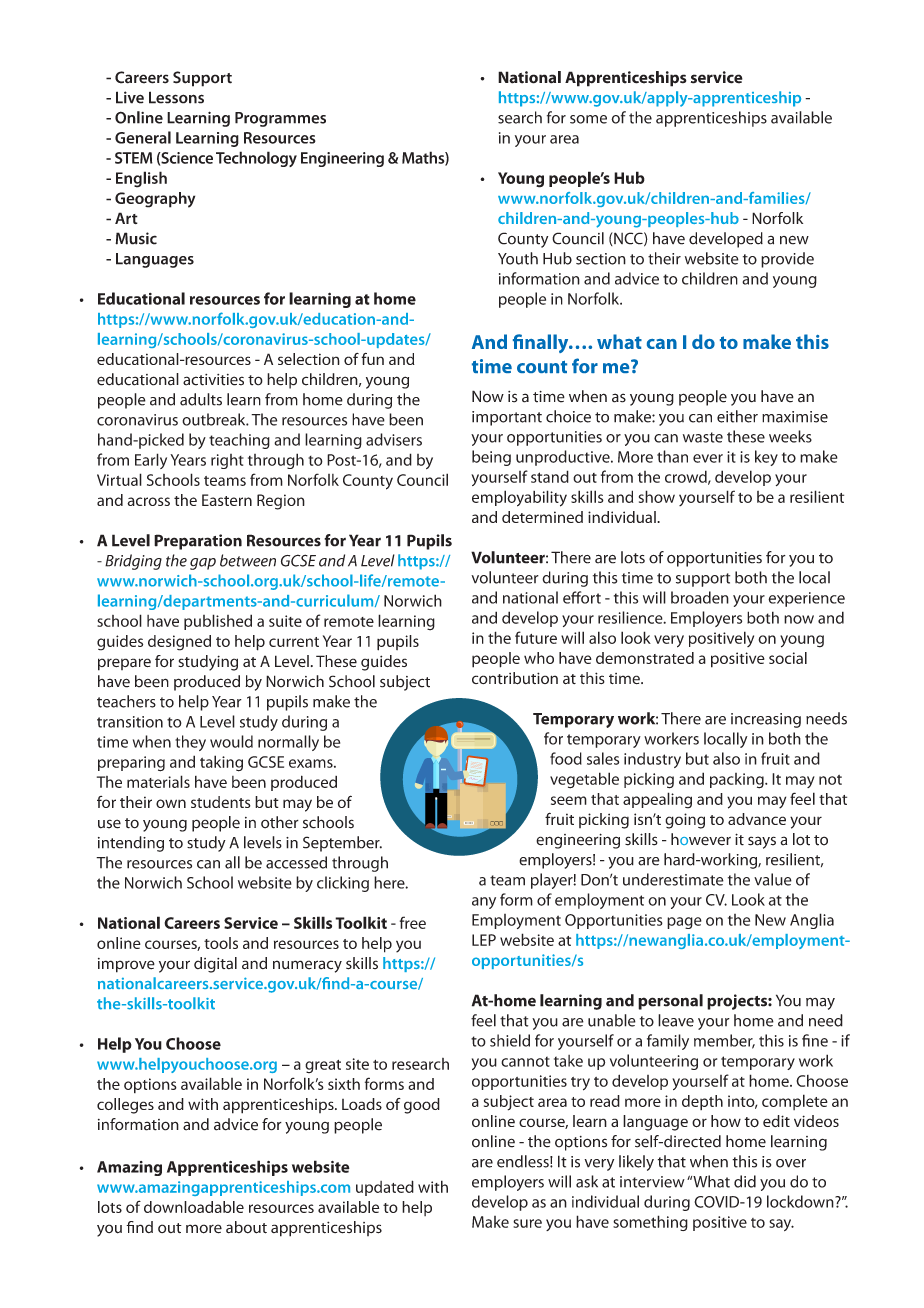  Describe the element at coordinates (515, 678) in the page. I see `contribution` at that location.
